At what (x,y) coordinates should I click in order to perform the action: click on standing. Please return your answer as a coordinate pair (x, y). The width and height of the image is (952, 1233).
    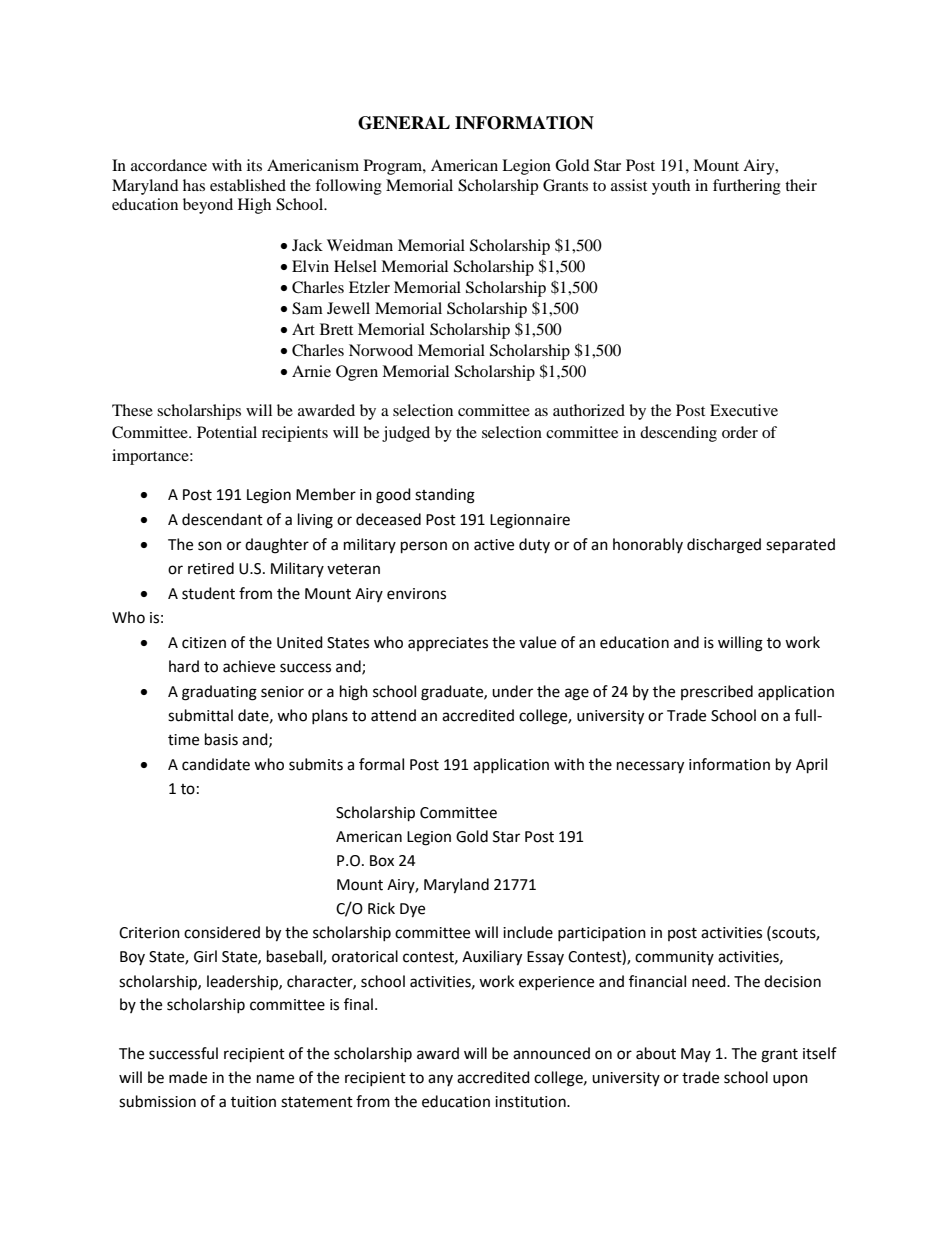
    Looking at the image, I should click on (445, 496).
